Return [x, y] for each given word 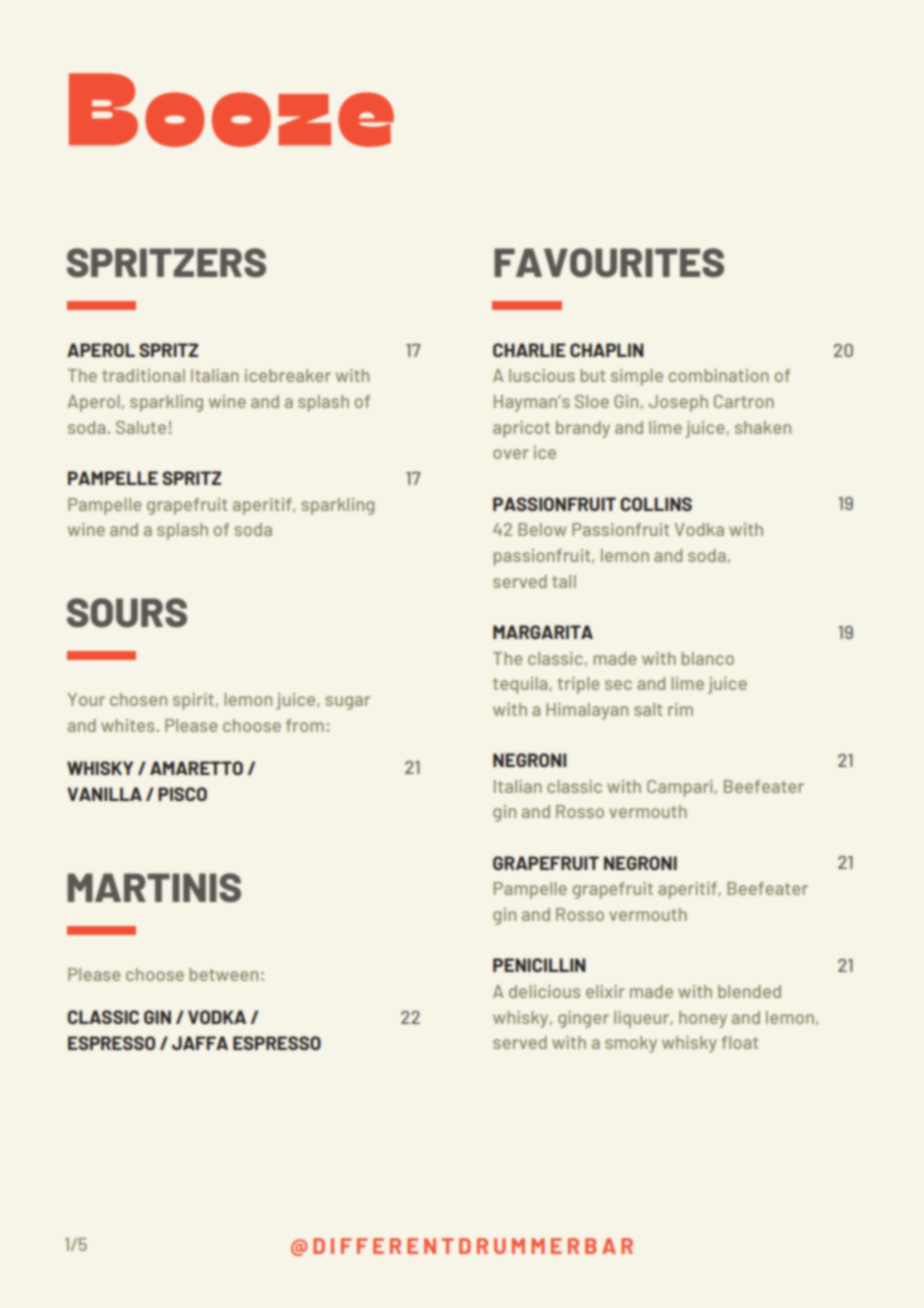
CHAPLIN [606, 350]
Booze [231, 110]
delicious [544, 991]
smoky [631, 1044]
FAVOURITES [609, 263]
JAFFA [200, 1043]
